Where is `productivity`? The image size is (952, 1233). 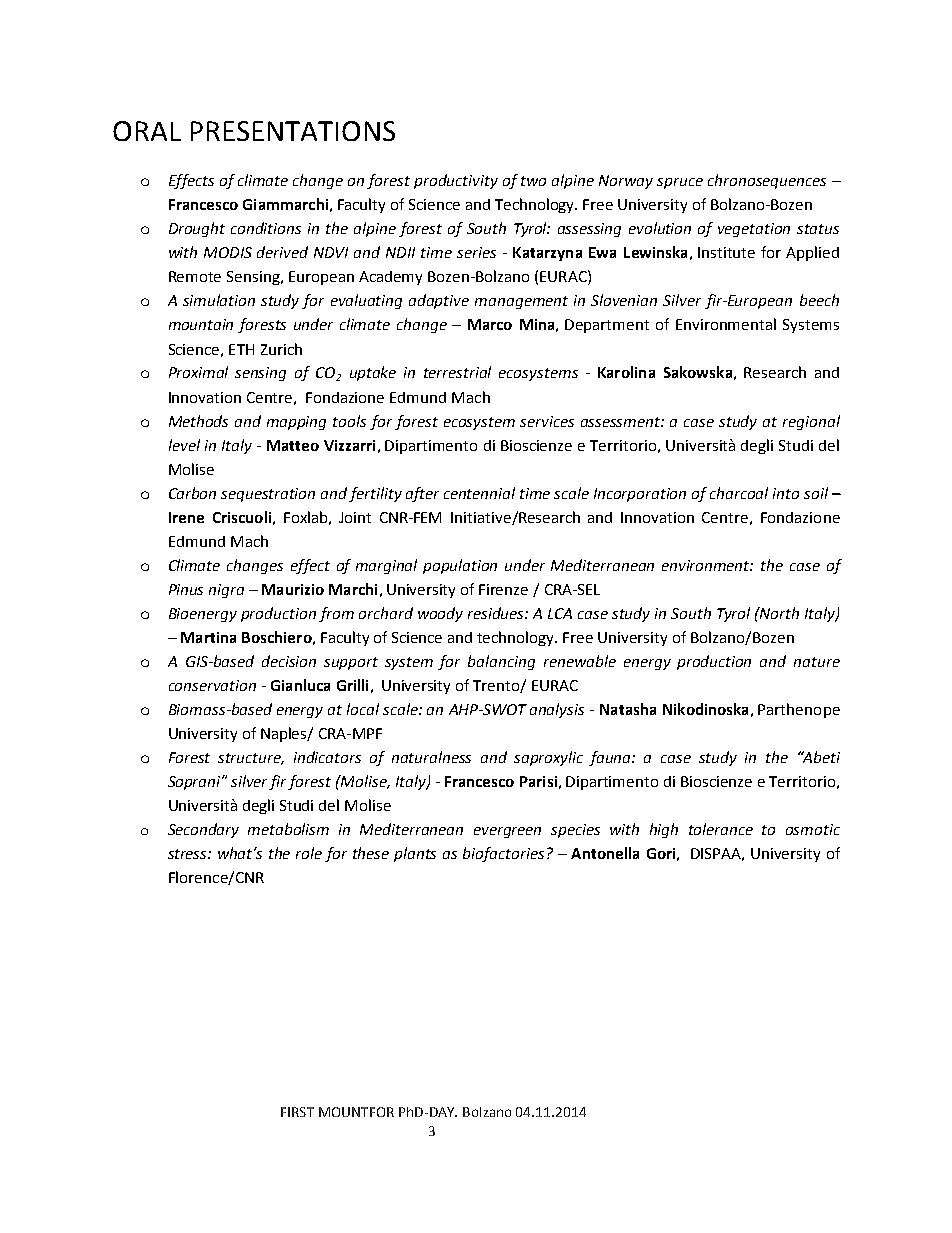 productivity is located at coordinates (456, 181).
